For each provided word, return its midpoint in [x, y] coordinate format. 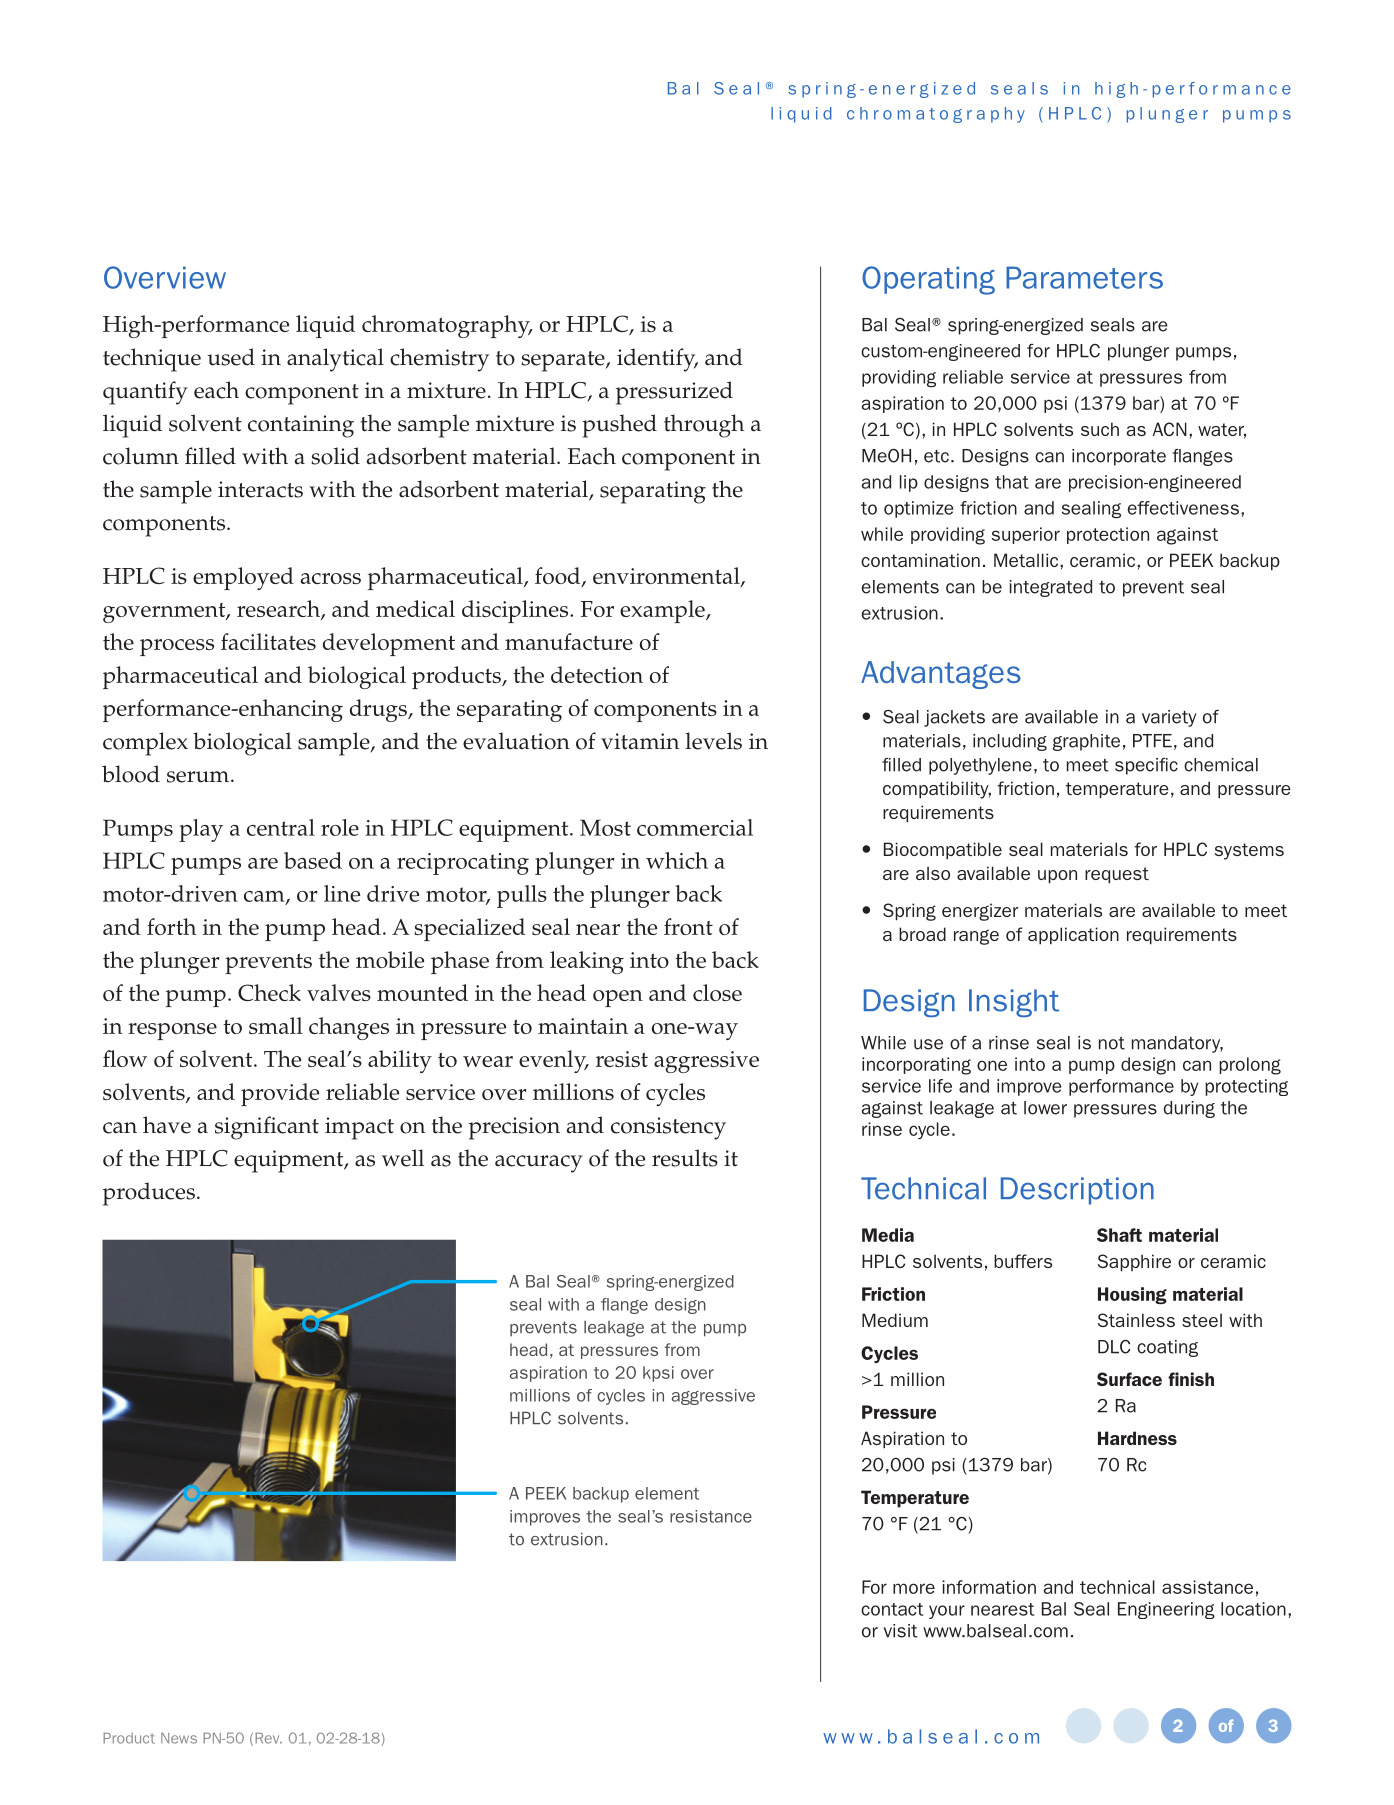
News [179, 1738]
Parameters [1084, 277]
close [717, 992]
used [231, 357]
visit [900, 1631]
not [1112, 1043]
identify [657, 360]
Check [269, 992]
